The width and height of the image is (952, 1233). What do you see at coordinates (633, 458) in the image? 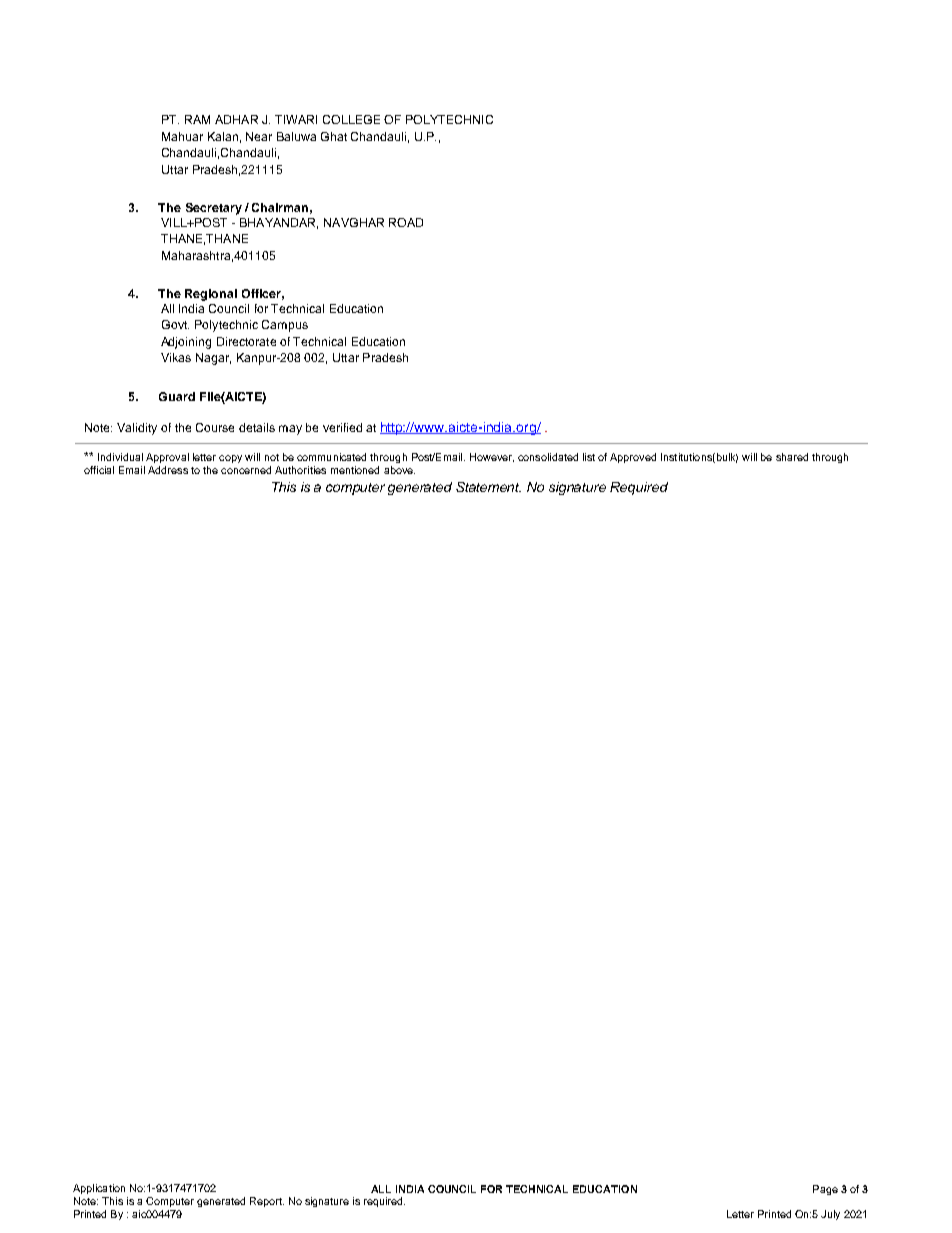
I see `Approved` at bounding box center [633, 458].
